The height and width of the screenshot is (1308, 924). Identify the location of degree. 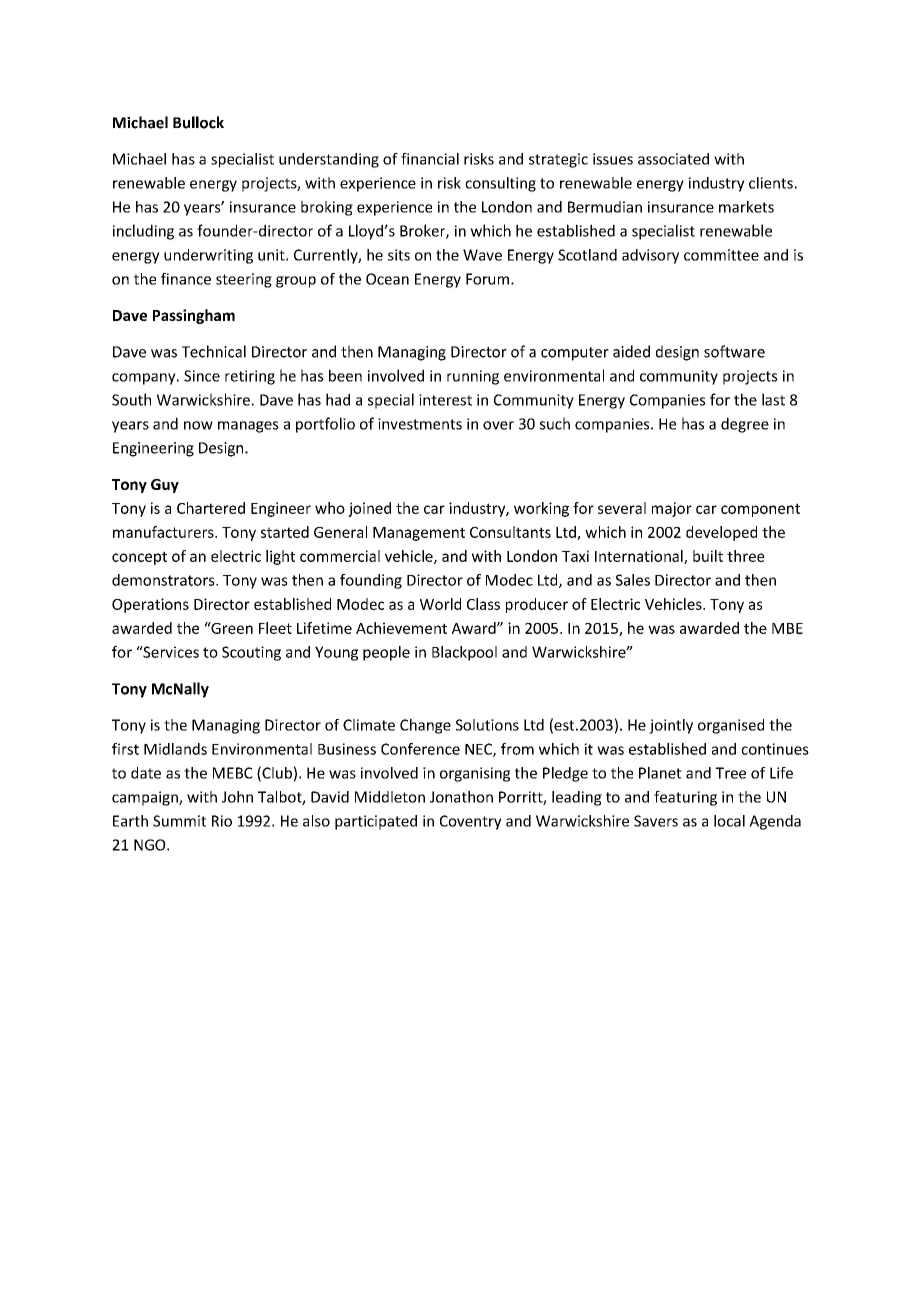
(745, 425).
